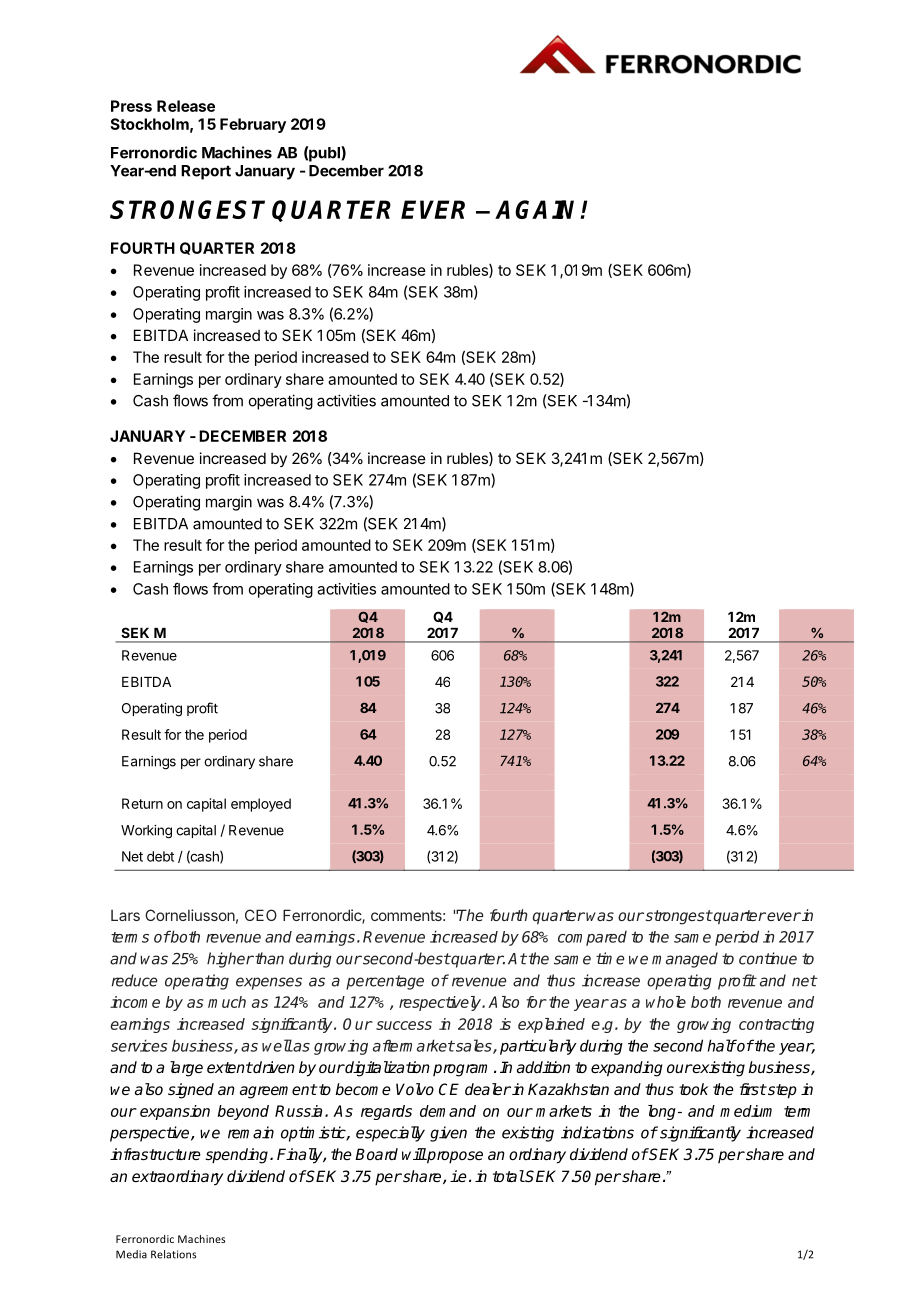 Image resolution: width=924 pixels, height=1308 pixels. Describe the element at coordinates (448, 1134) in the page. I see `given` at that location.
